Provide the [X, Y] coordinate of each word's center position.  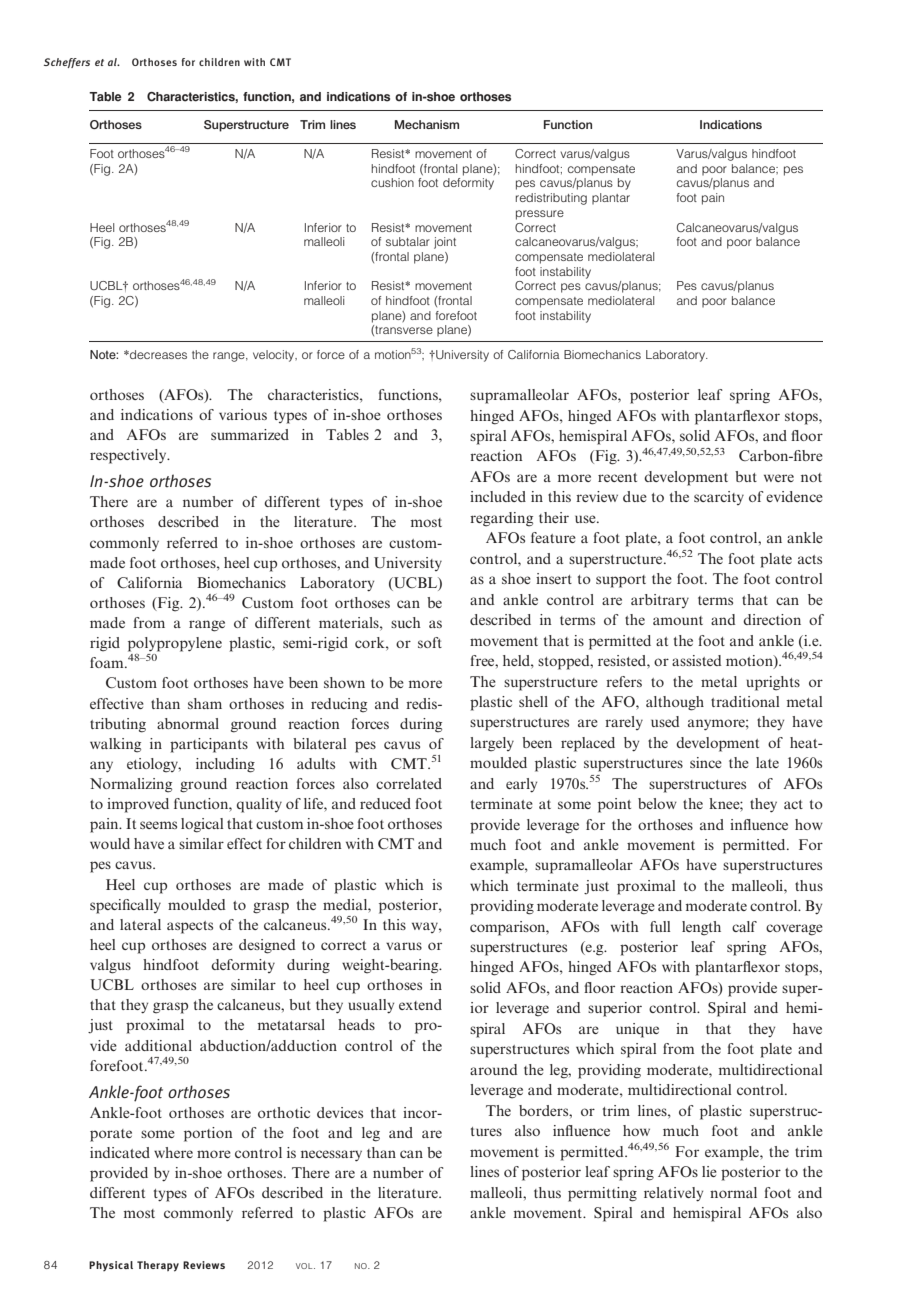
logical [202, 825]
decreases [157, 354]
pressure [540, 215]
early [521, 785]
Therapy [158, 1266]
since [706, 762]
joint [445, 243]
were [779, 478]
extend [420, 1004]
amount [678, 620]
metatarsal [291, 1024]
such [406, 622]
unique [637, 1030]
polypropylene [175, 644]
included [498, 496]
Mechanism [427, 124]
